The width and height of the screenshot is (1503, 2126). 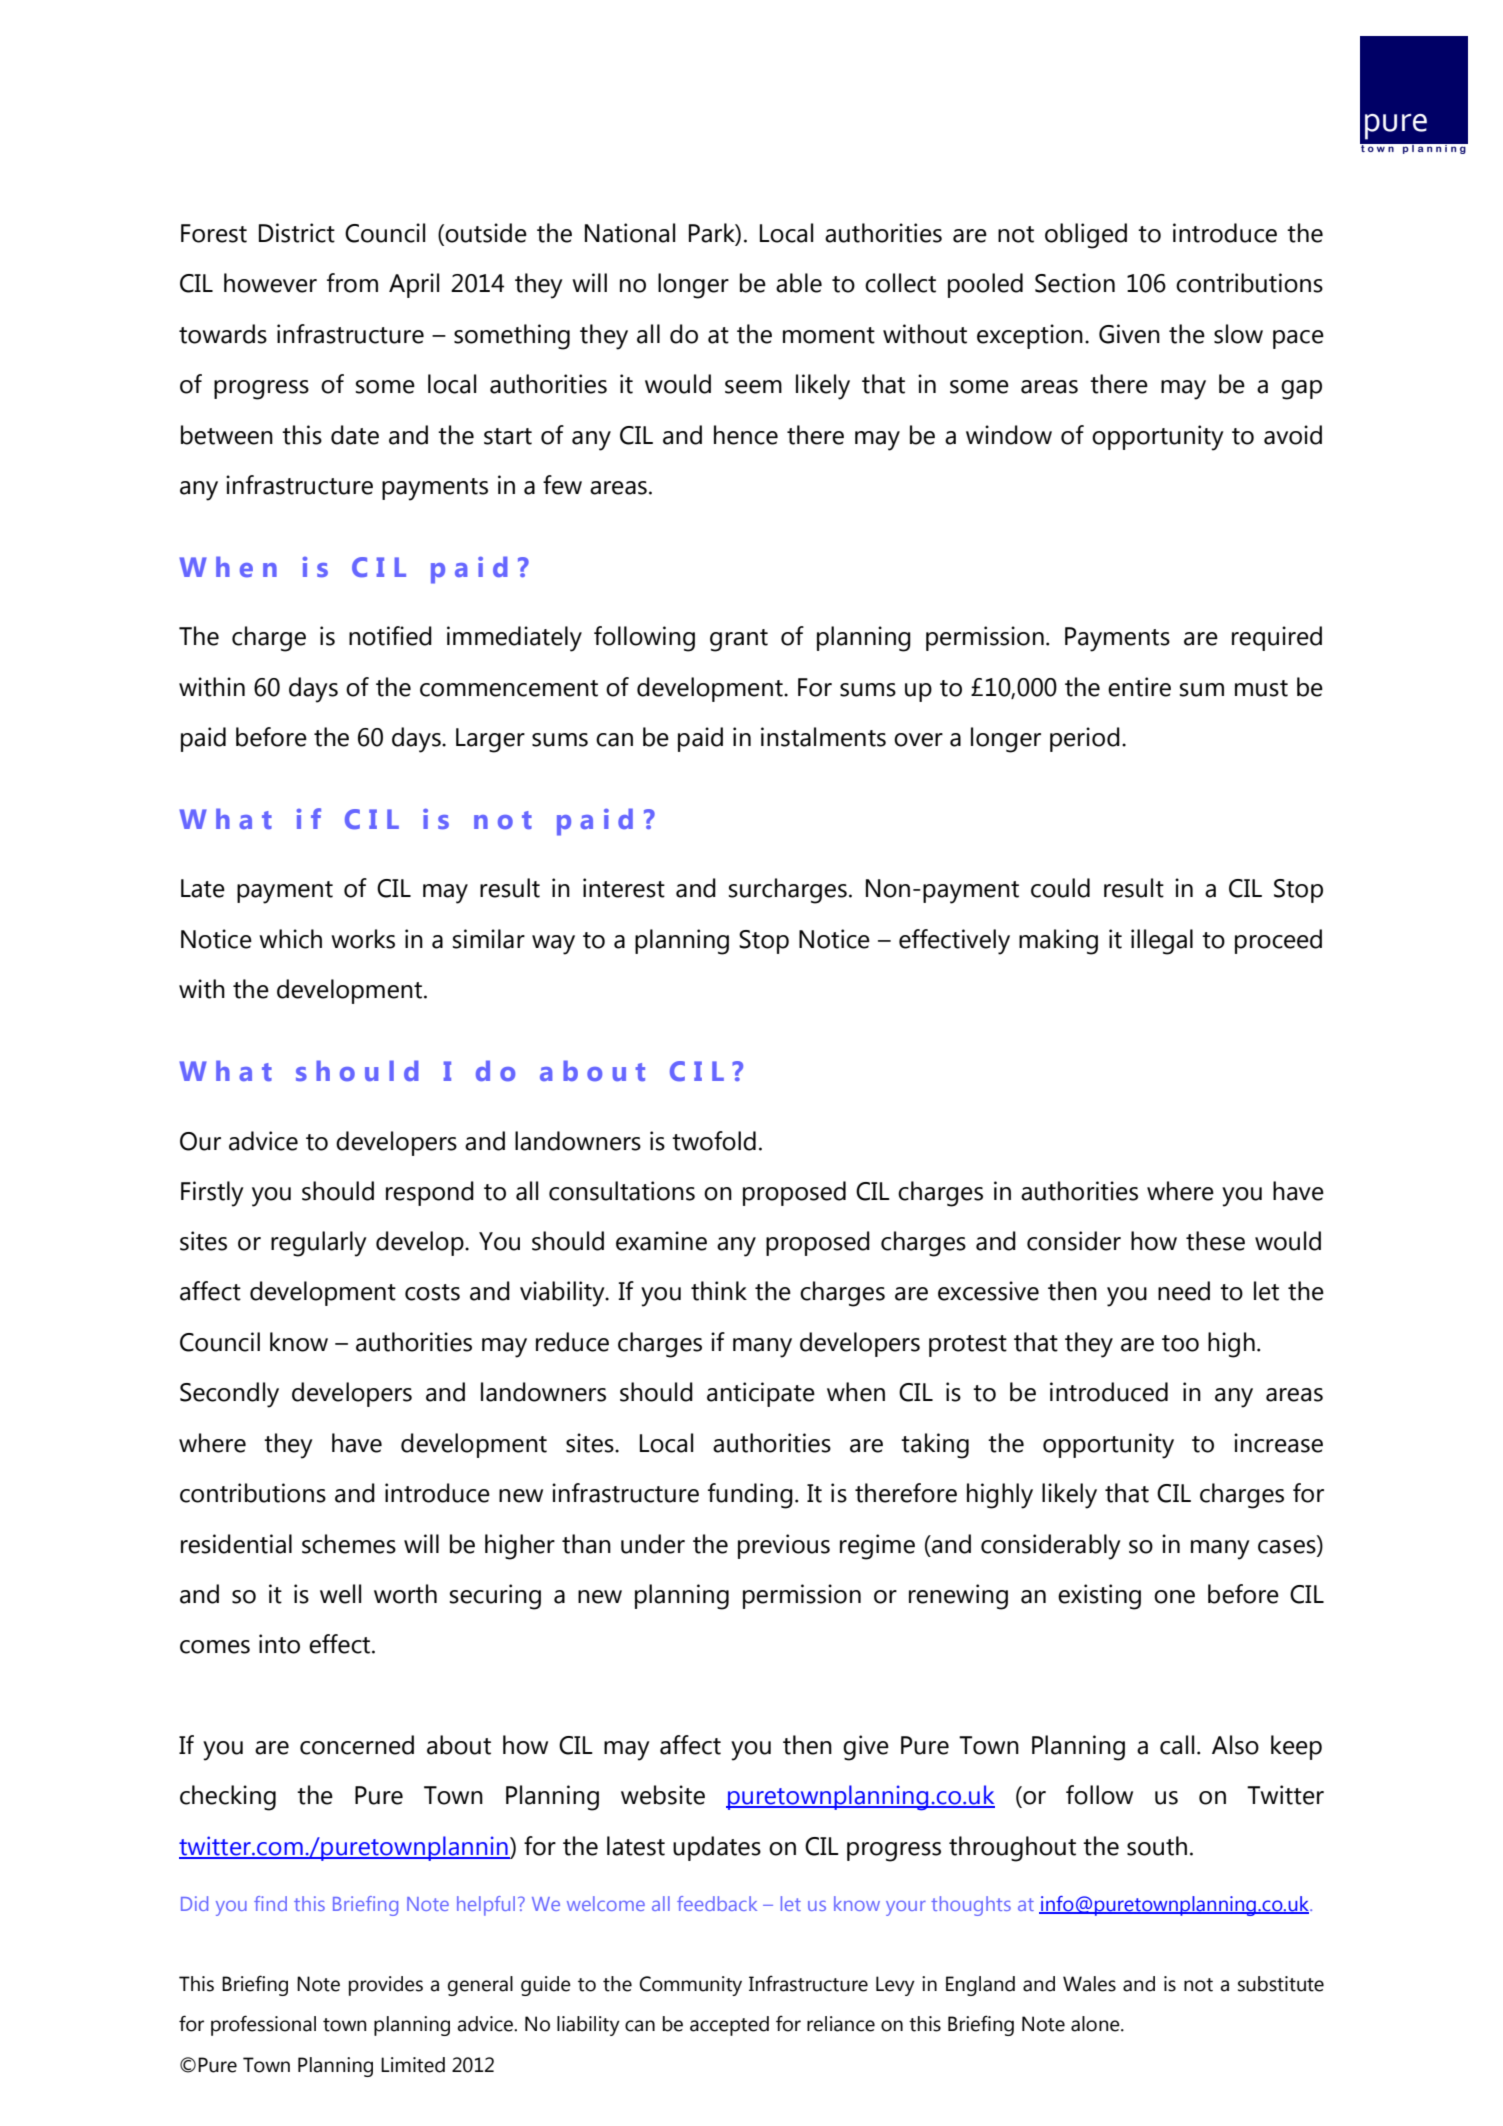 I want to click on professional, so click(x=263, y=2025).
